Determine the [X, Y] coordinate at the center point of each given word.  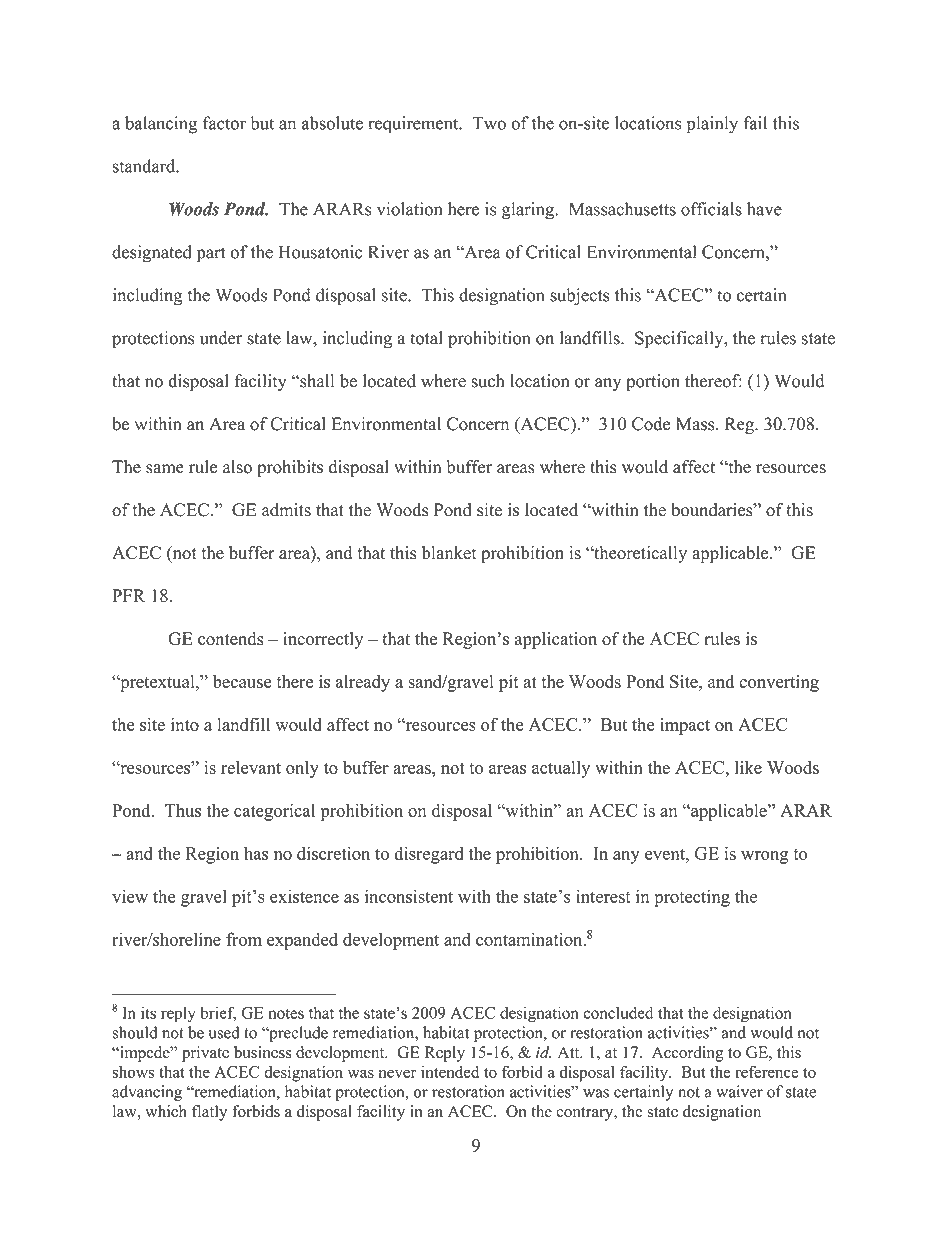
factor [224, 123]
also [237, 467]
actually [561, 769]
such [488, 381]
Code [651, 424]
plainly [712, 125]
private [205, 1054]
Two [489, 123]
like [748, 767]
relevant [251, 767]
